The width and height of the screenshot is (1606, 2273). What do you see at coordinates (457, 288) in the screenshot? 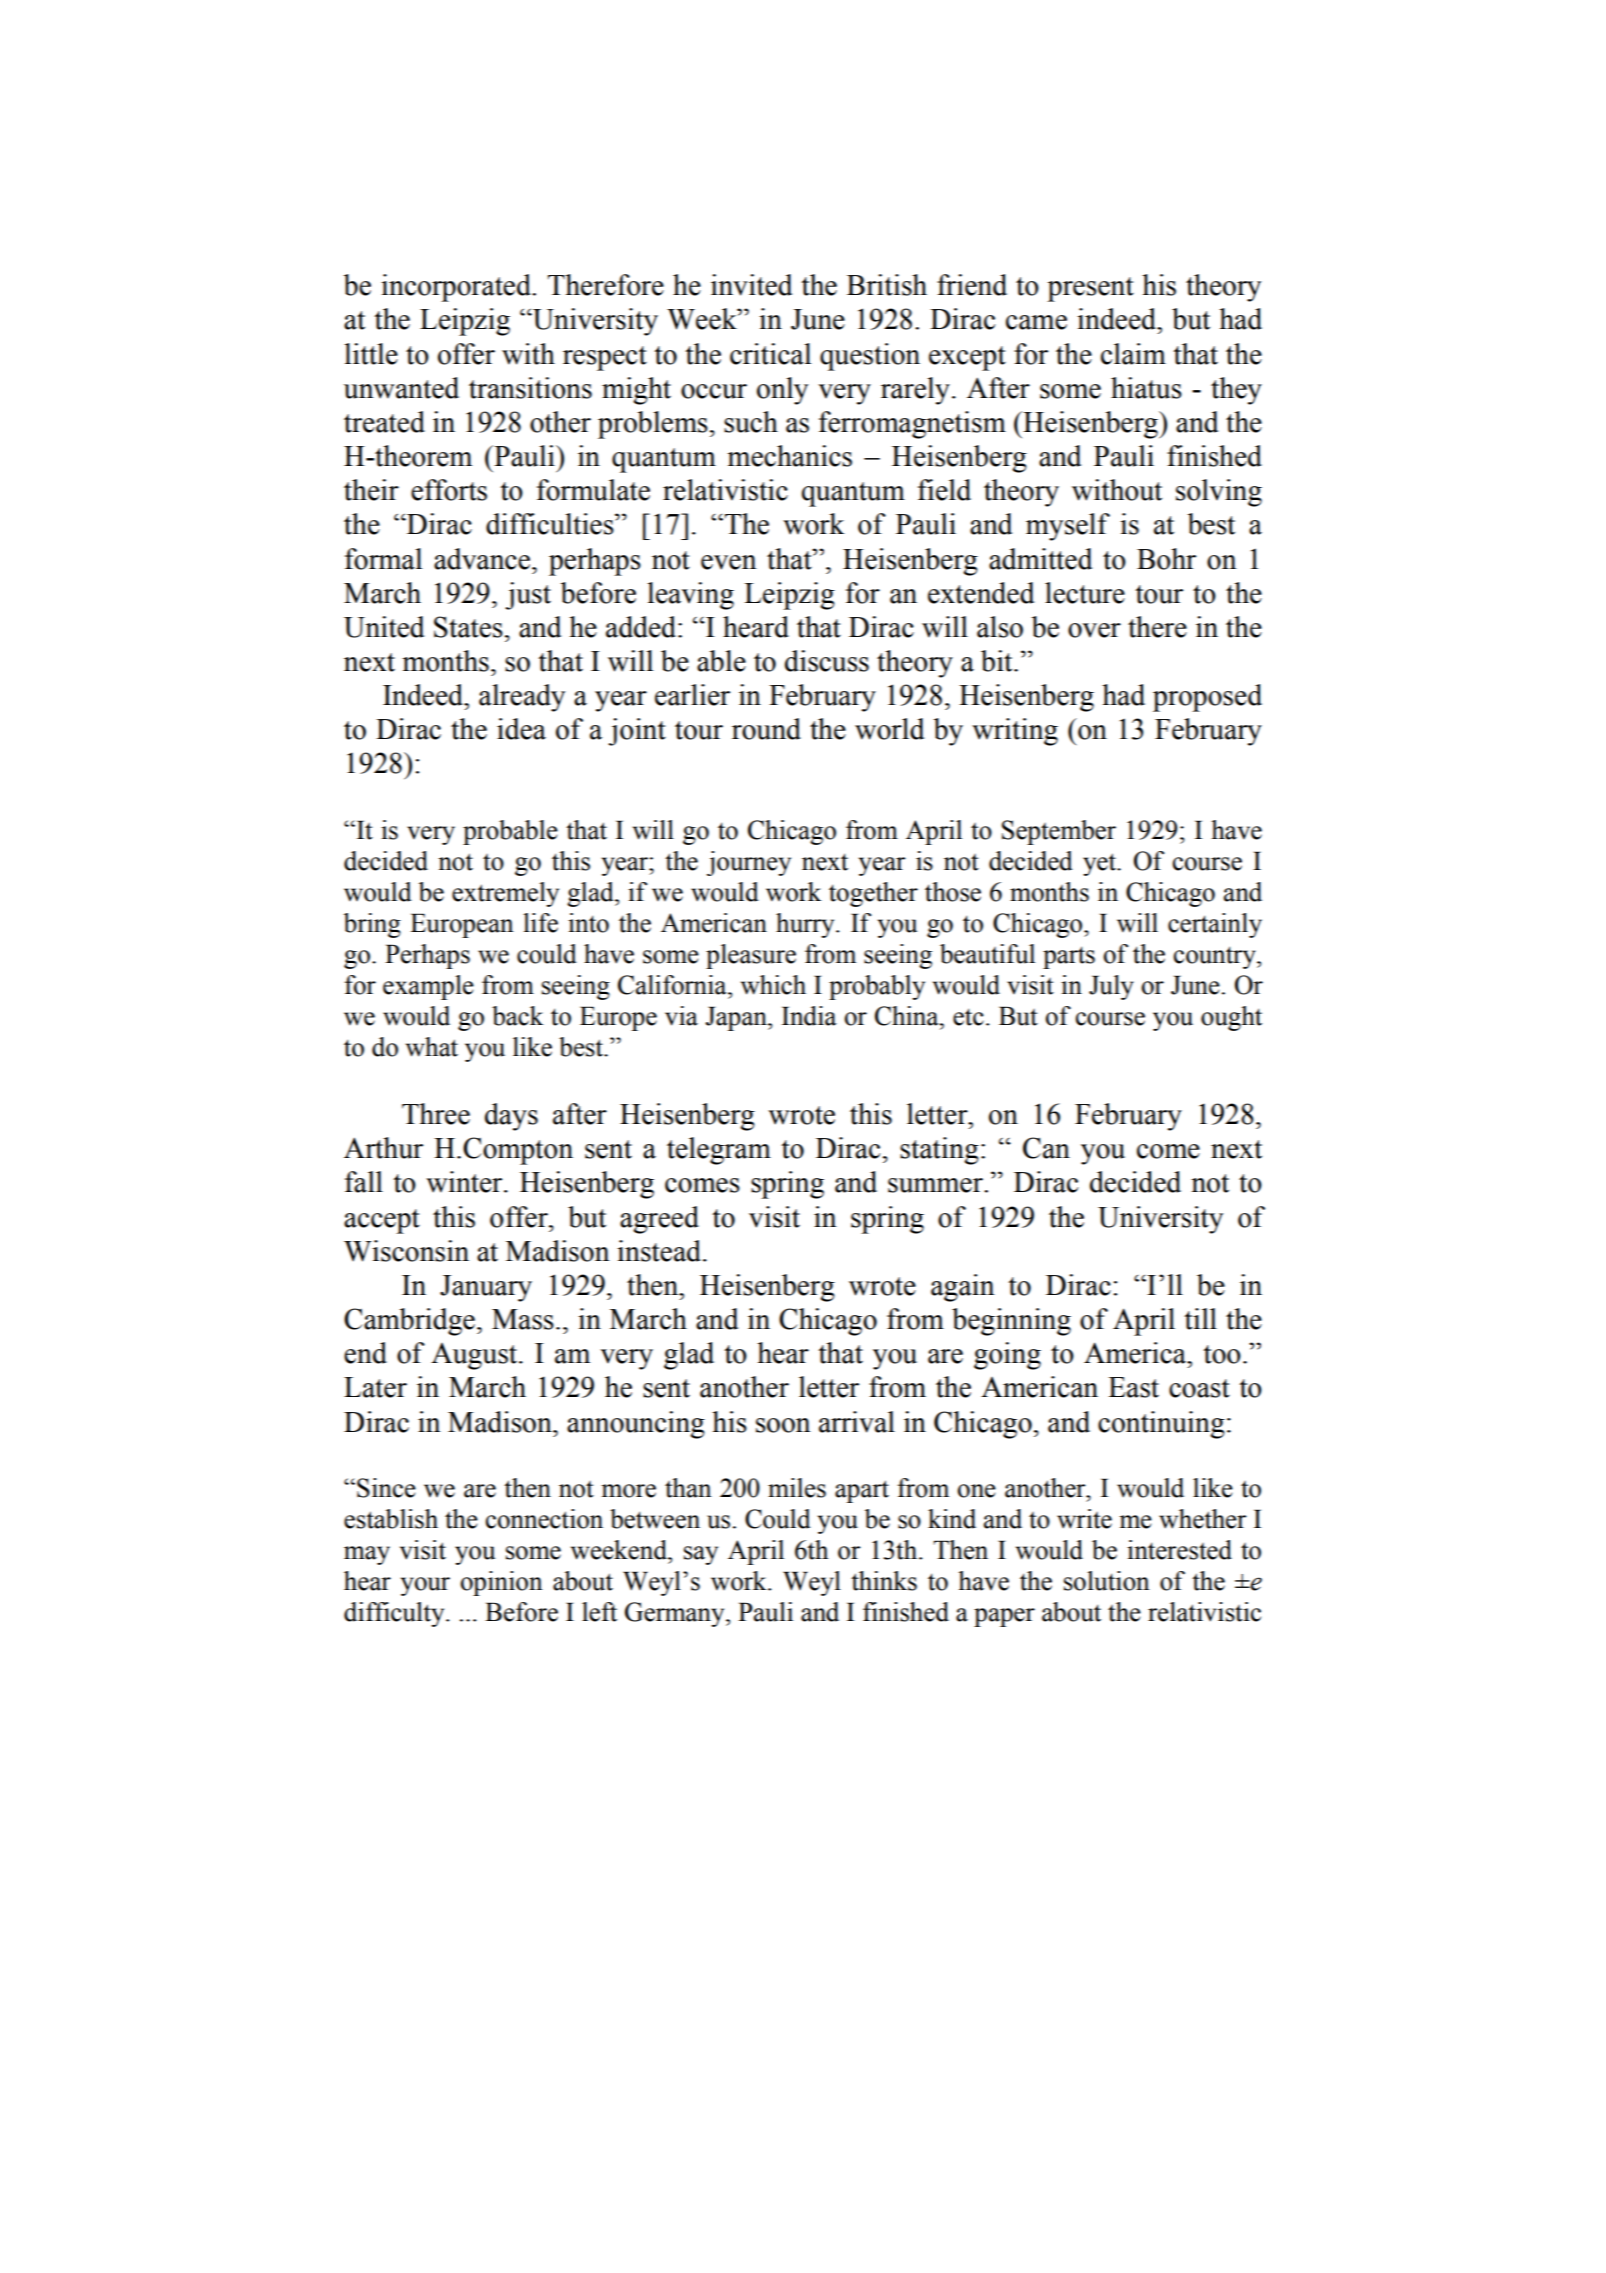
I see `incorporated` at bounding box center [457, 288].
